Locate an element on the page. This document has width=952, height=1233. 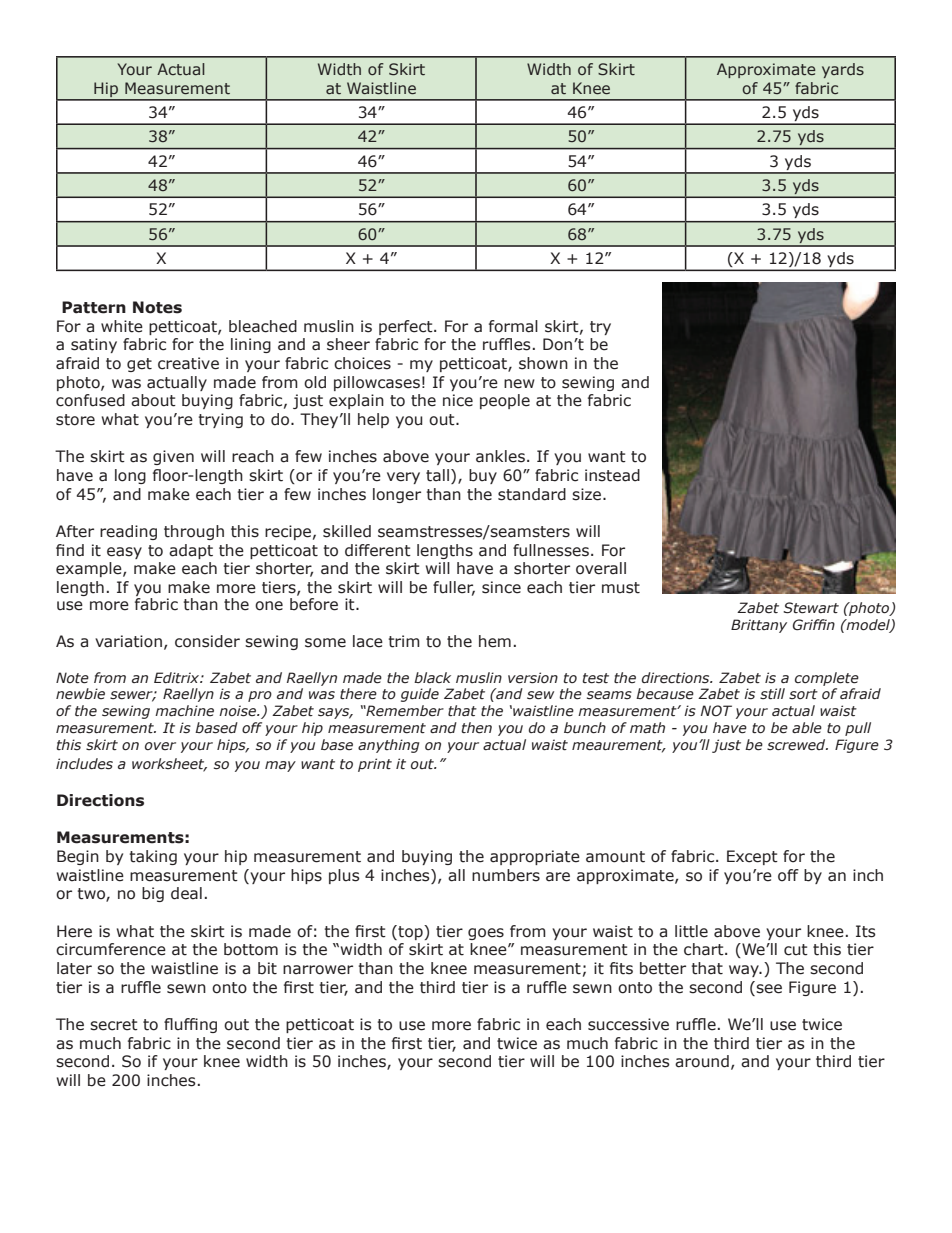
fluffing is located at coordinates (190, 1025).
